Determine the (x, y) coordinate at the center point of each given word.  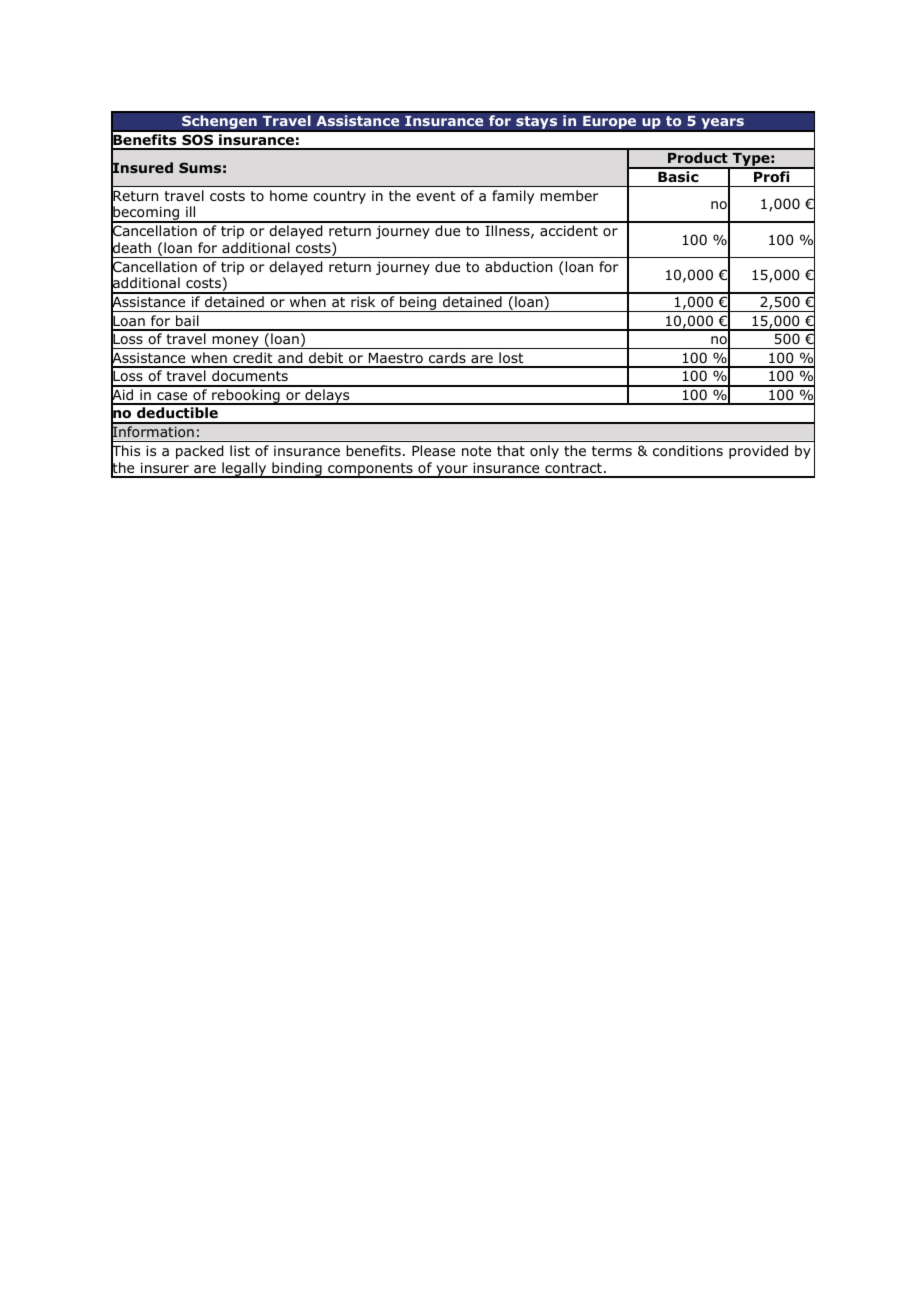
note (476, 451)
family (513, 197)
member (569, 195)
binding (297, 470)
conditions (688, 451)
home (289, 195)
